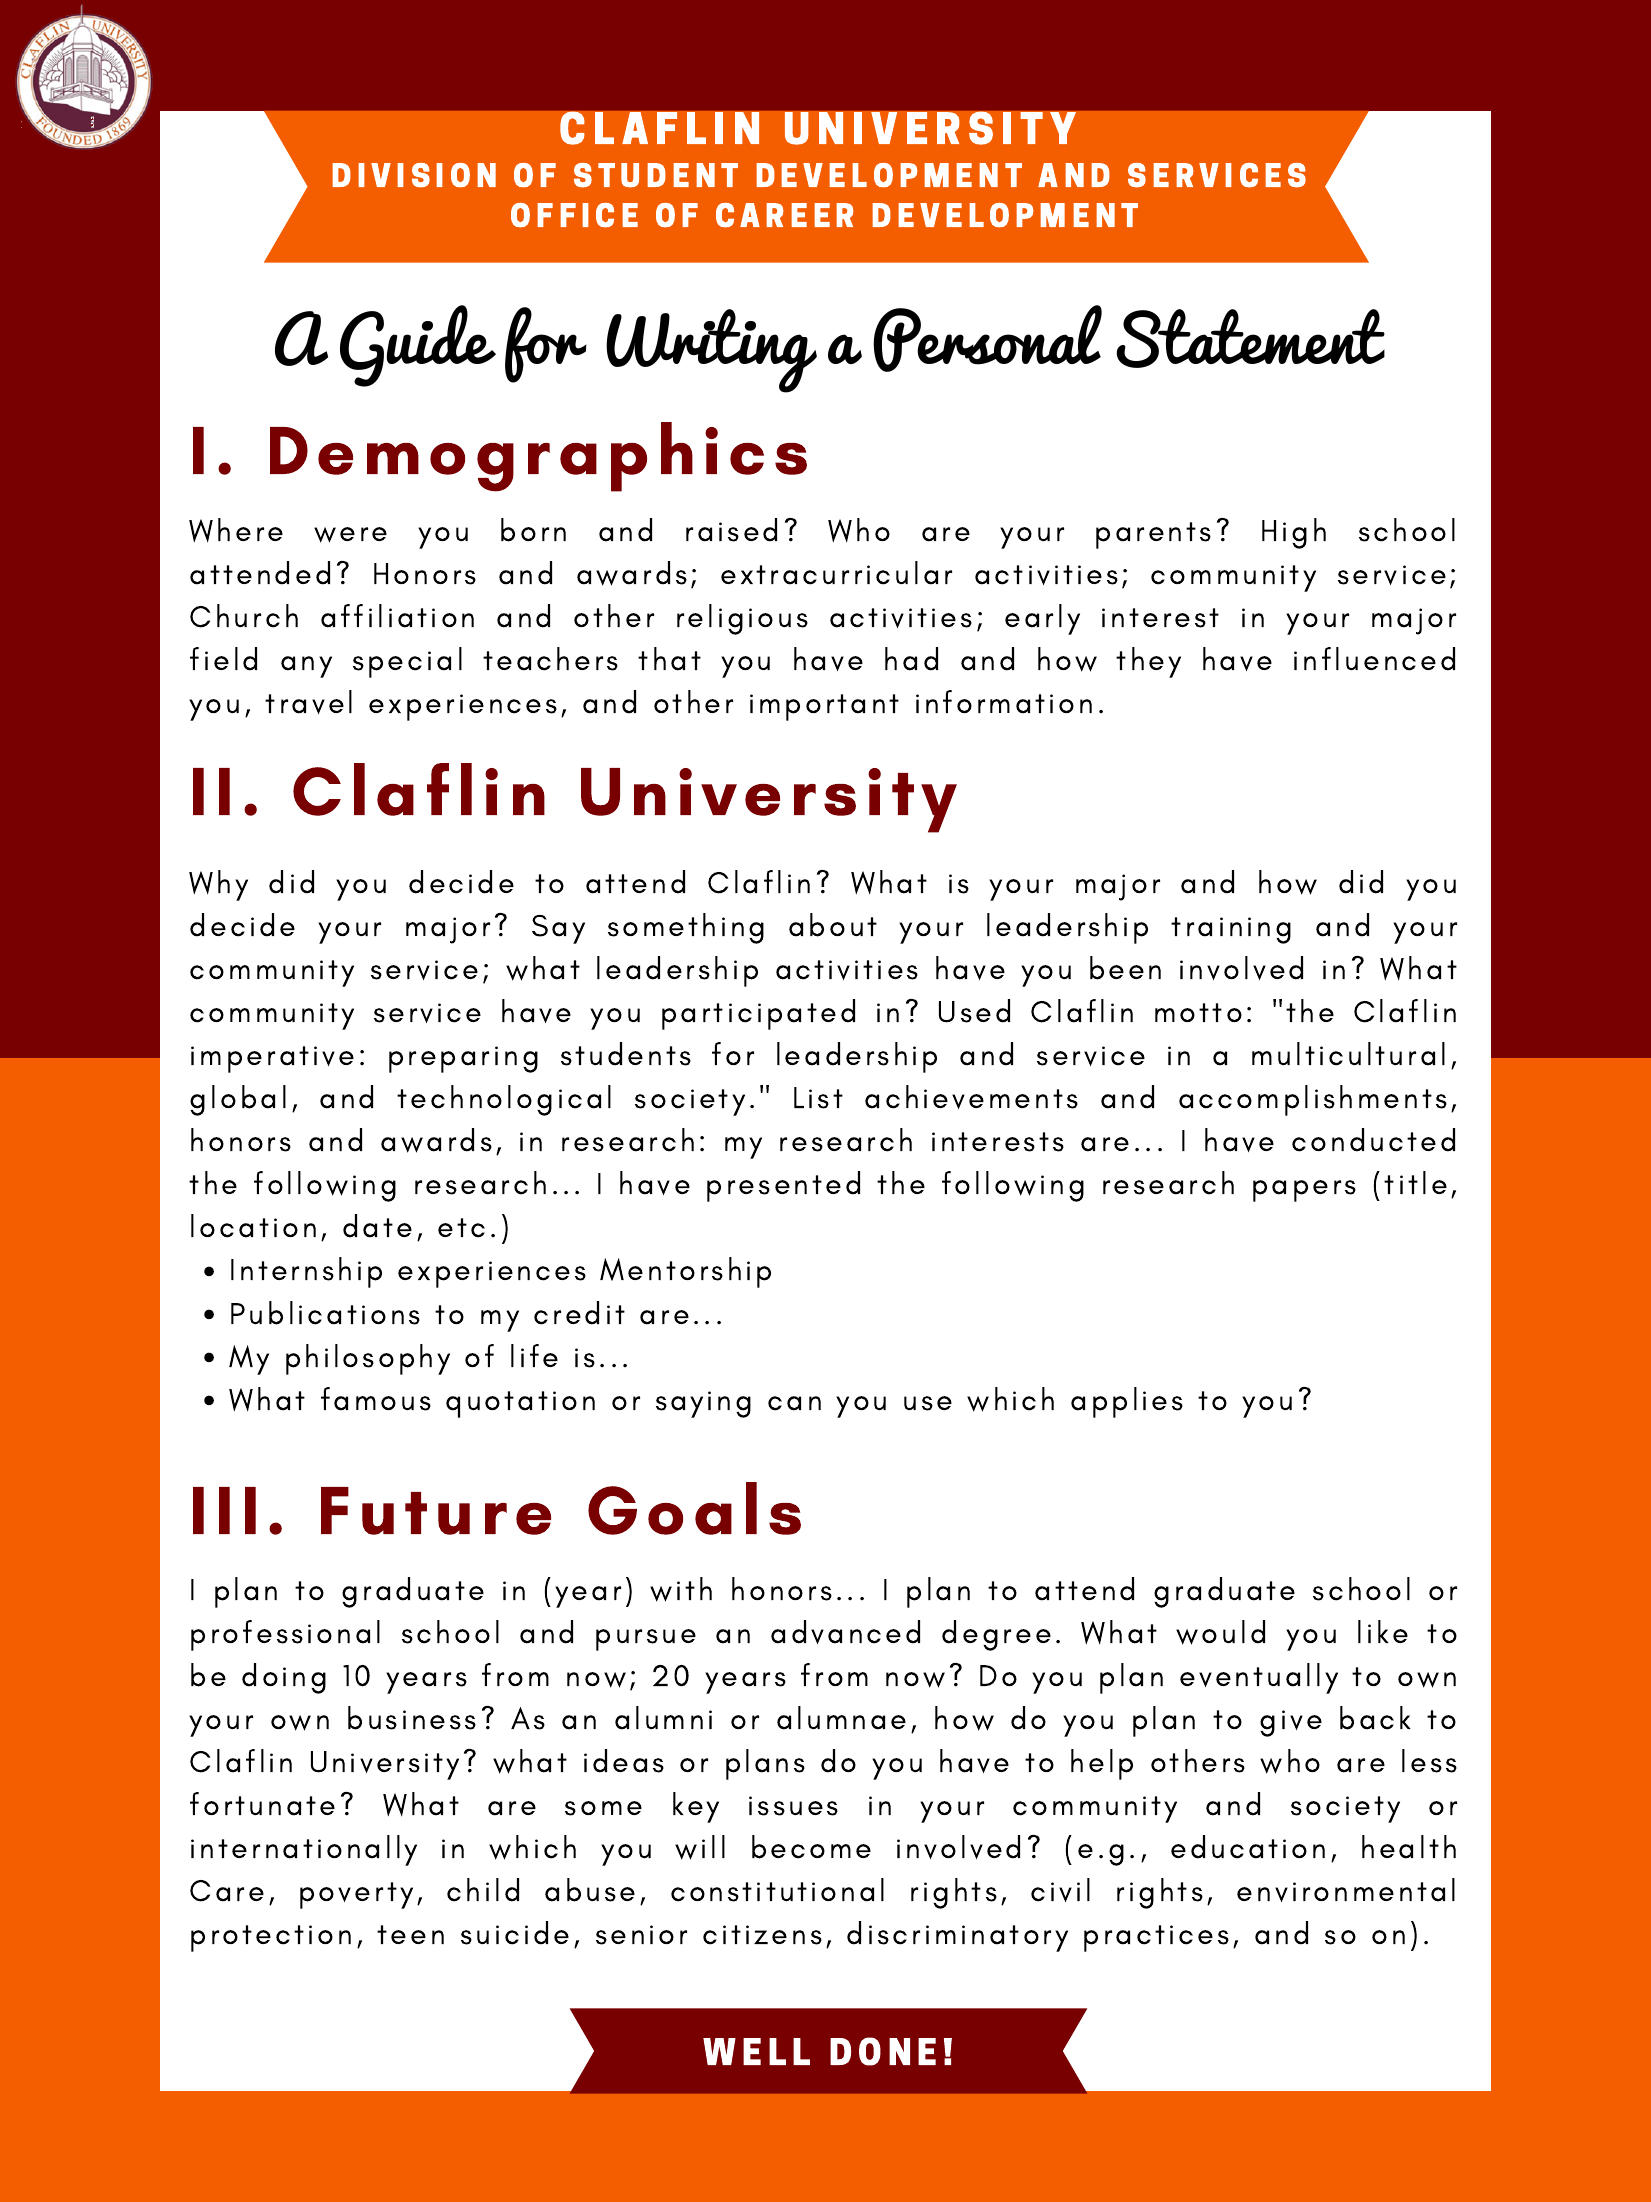 The image size is (1651, 2202). I want to click on Guide, so click(418, 346).
